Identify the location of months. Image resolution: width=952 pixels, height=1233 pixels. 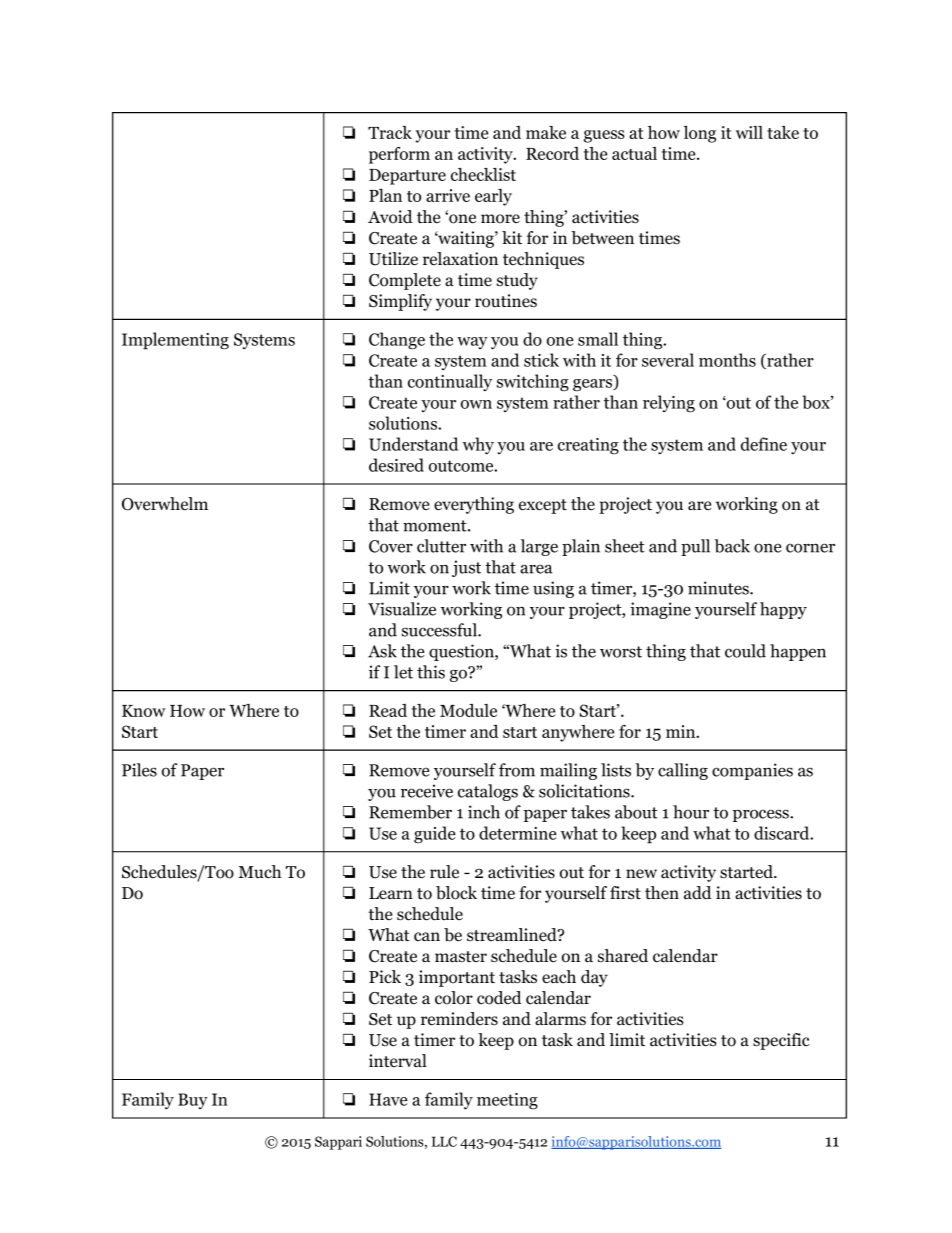
(727, 360).
